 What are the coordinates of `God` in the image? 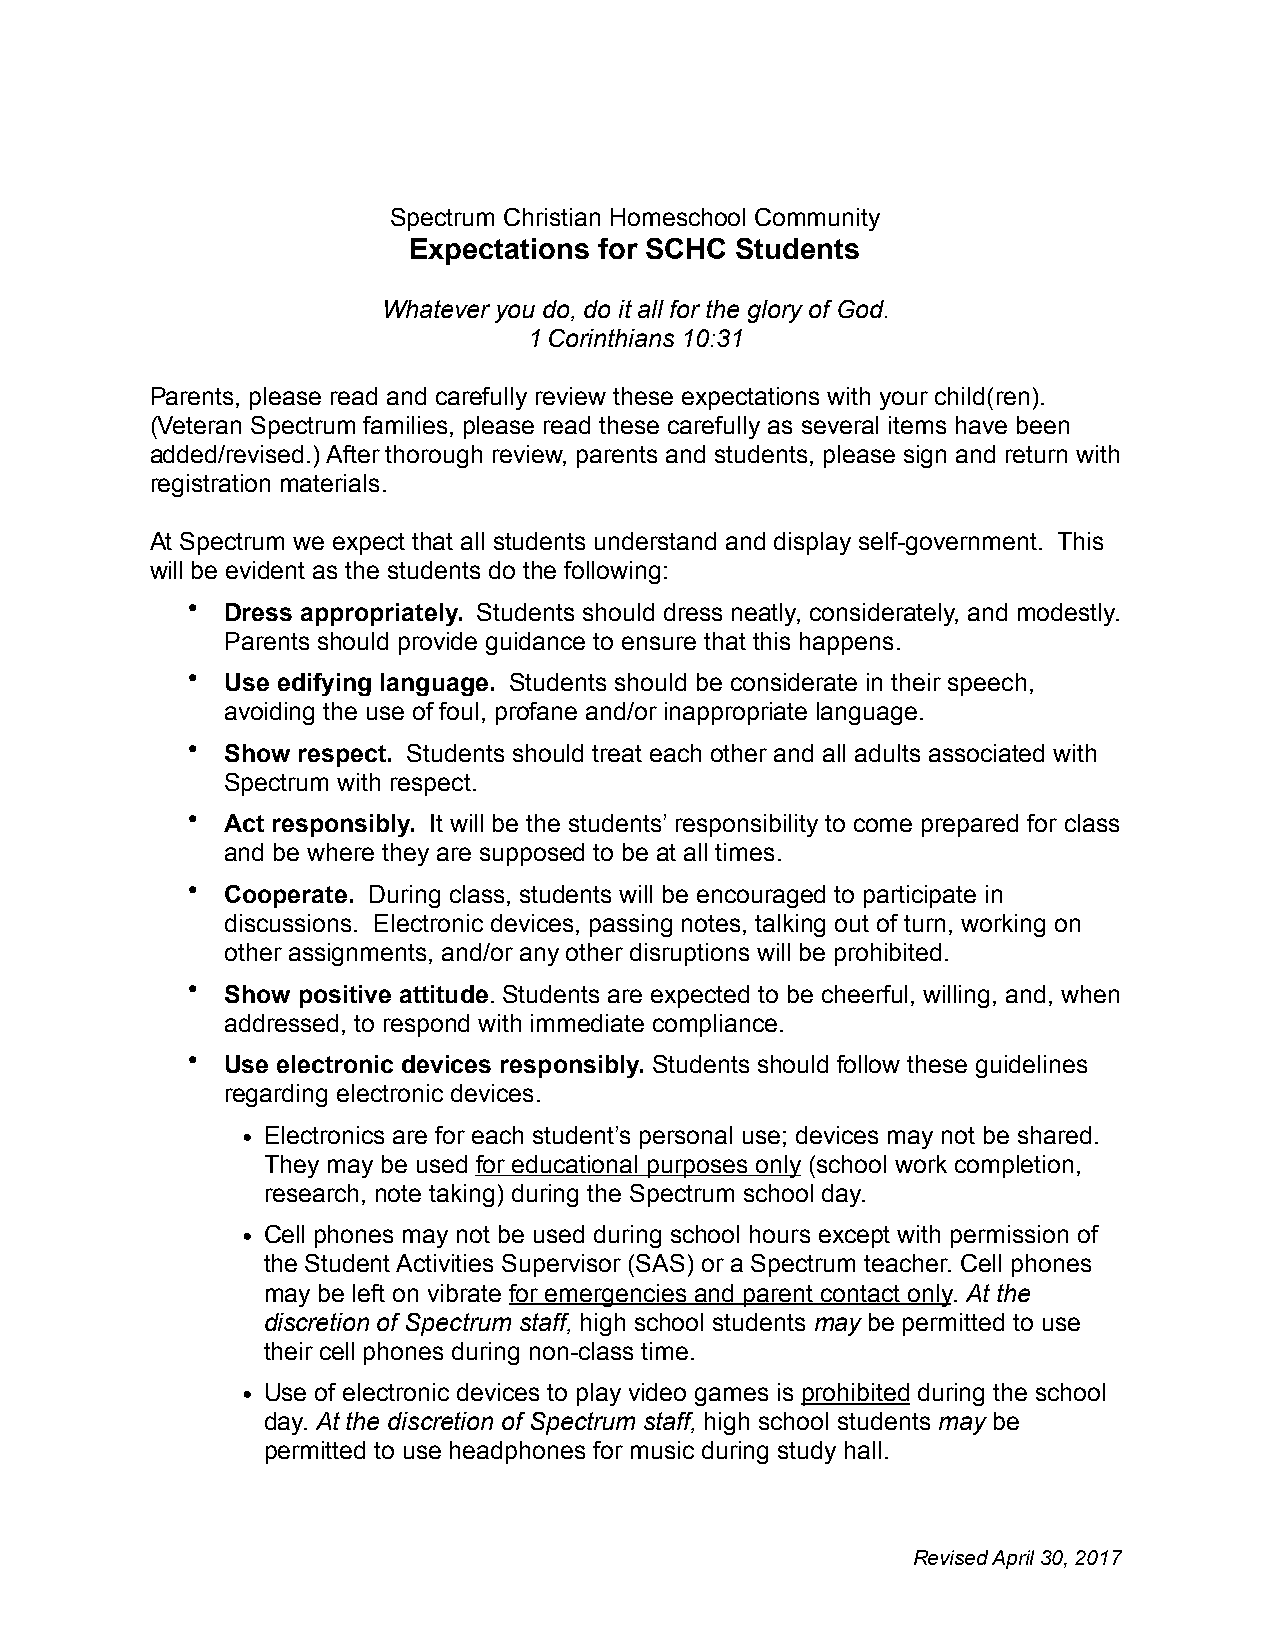 It's located at (862, 309).
